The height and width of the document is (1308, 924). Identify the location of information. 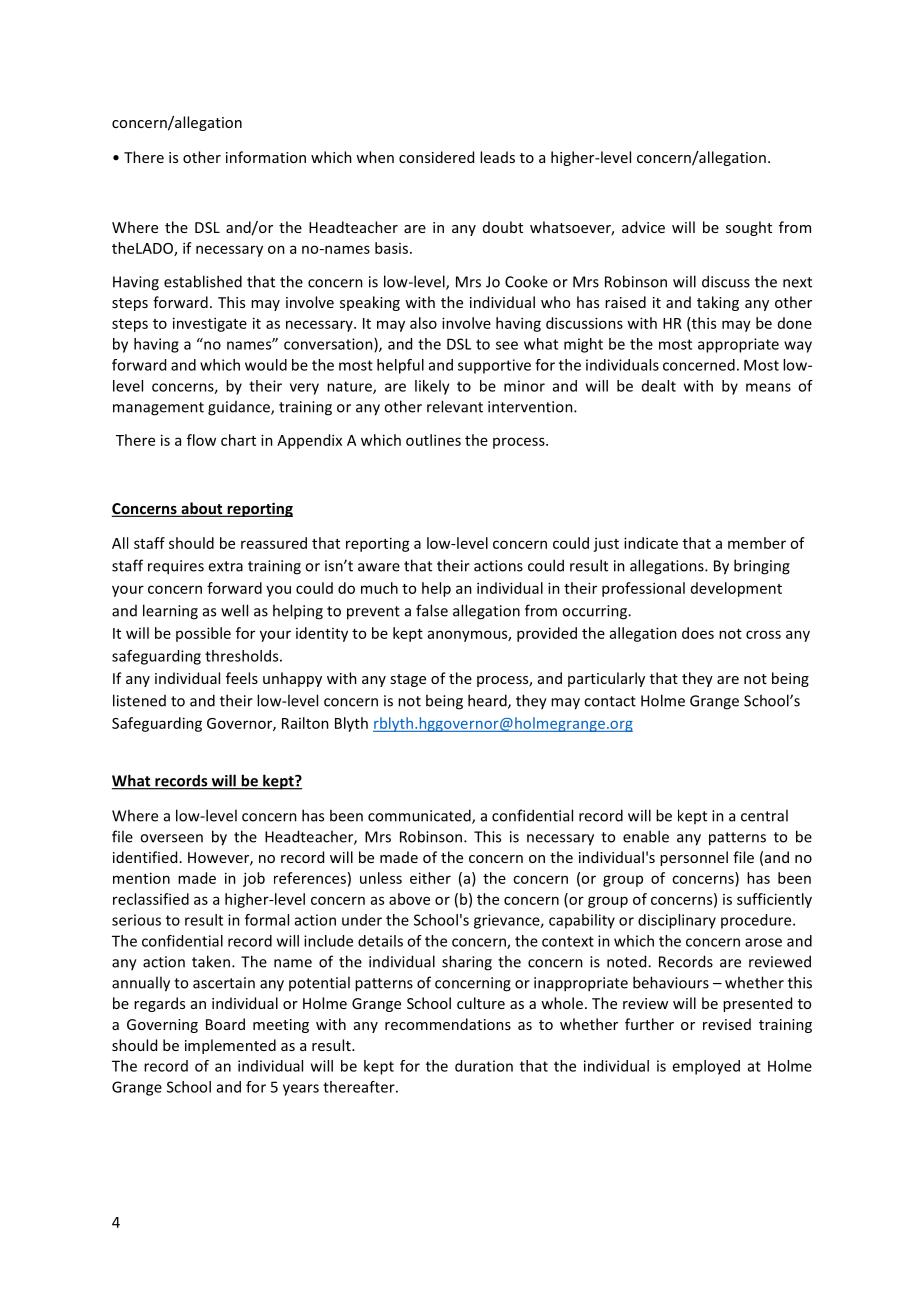
(266, 157).
